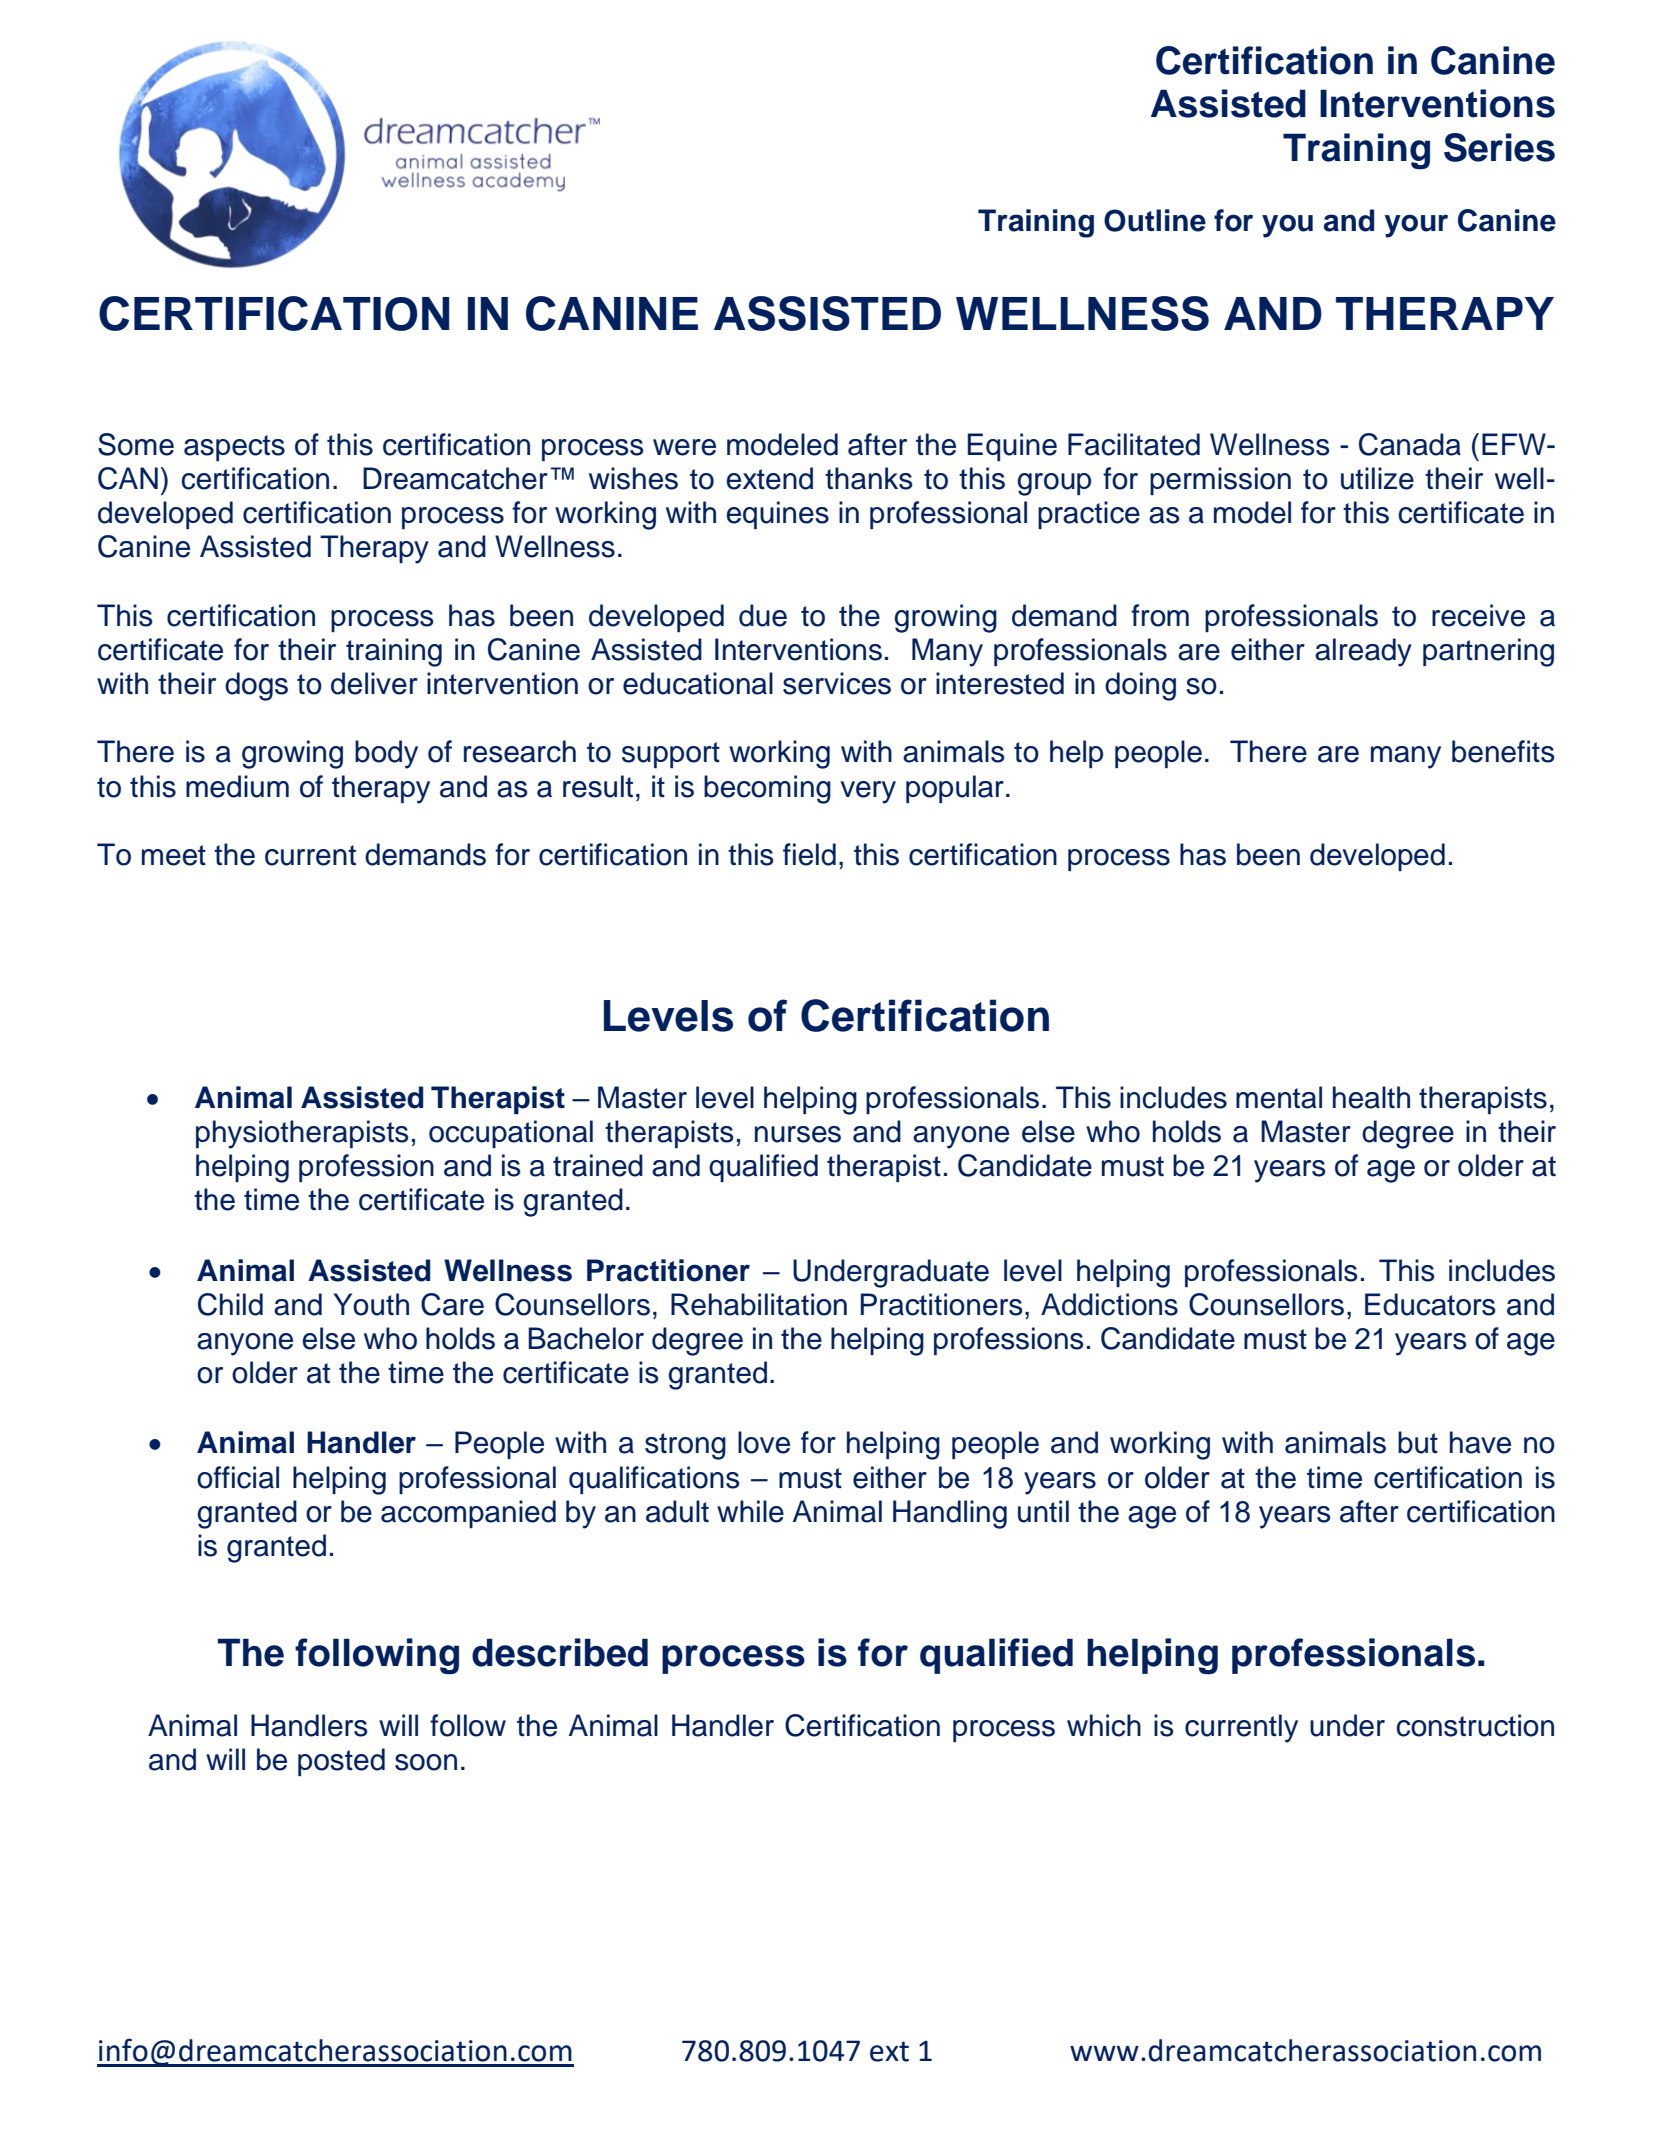 The width and height of the screenshot is (1653, 2139). I want to click on aspects, so click(234, 448).
